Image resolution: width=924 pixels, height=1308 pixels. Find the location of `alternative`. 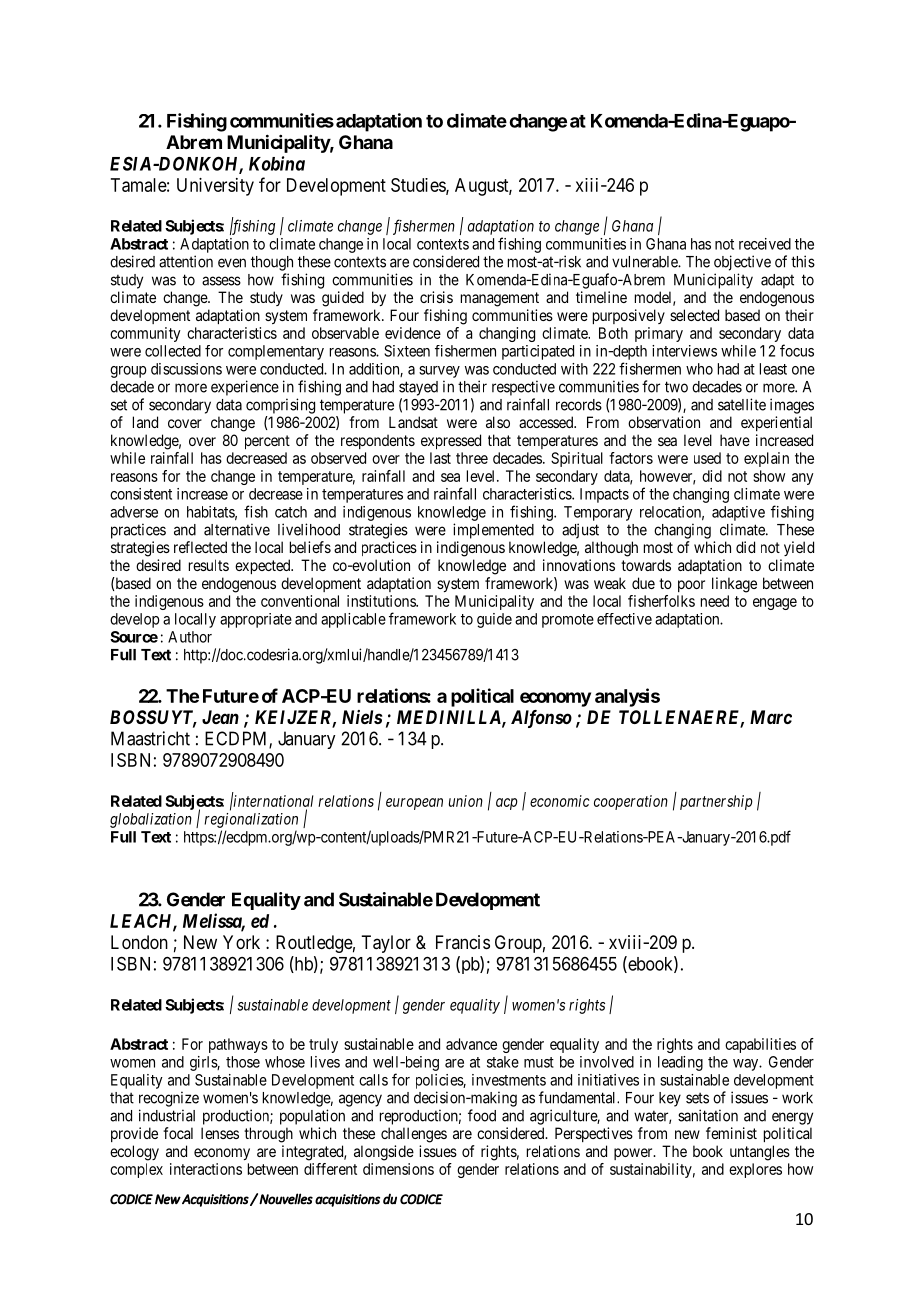

alternative is located at coordinates (237, 529).
